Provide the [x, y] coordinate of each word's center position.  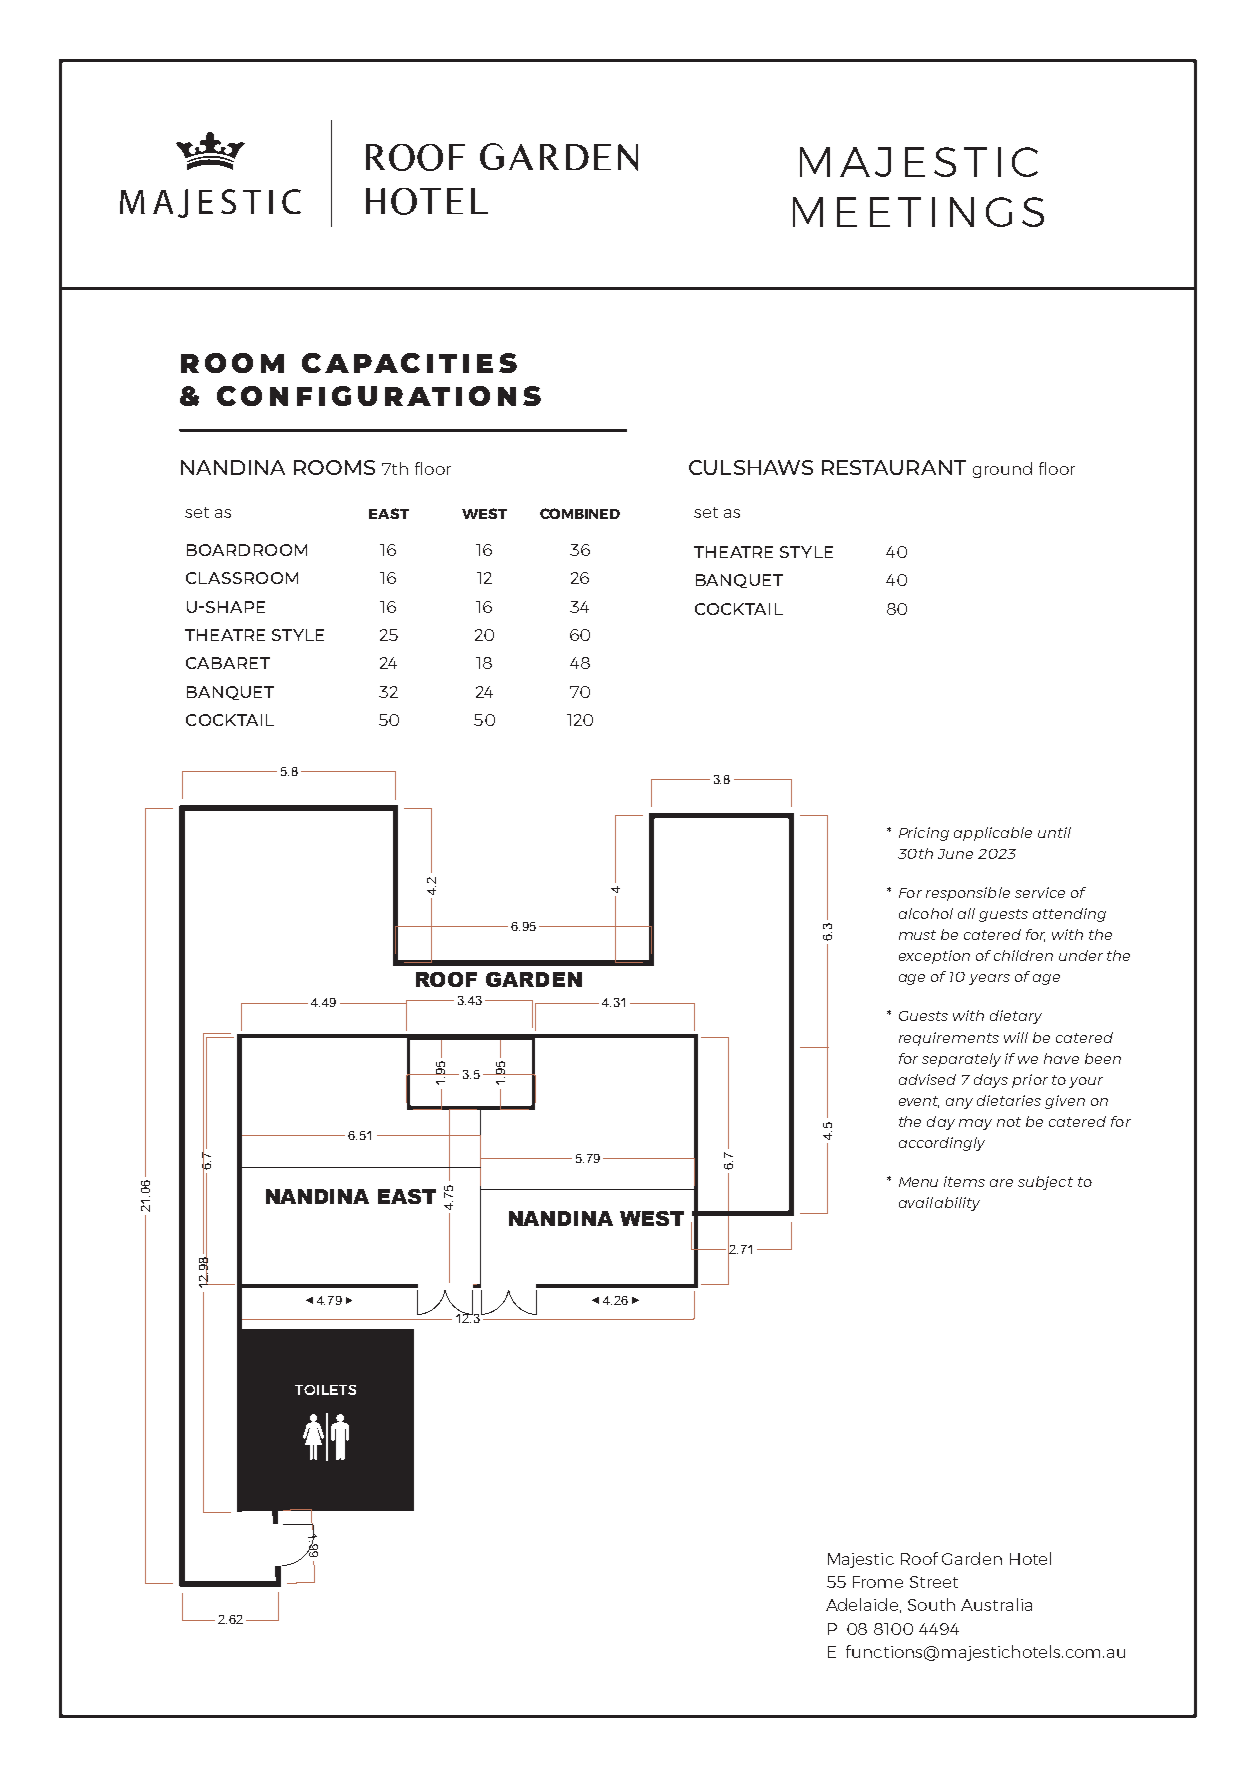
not [1009, 1122]
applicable [993, 834]
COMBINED [580, 513]
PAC [387, 363]
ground [1002, 470]
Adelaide [863, 1605]
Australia [996, 1604]
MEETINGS [918, 212]
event [919, 1102]
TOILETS [325, 1390]
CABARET [228, 663]
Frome [878, 1582]
